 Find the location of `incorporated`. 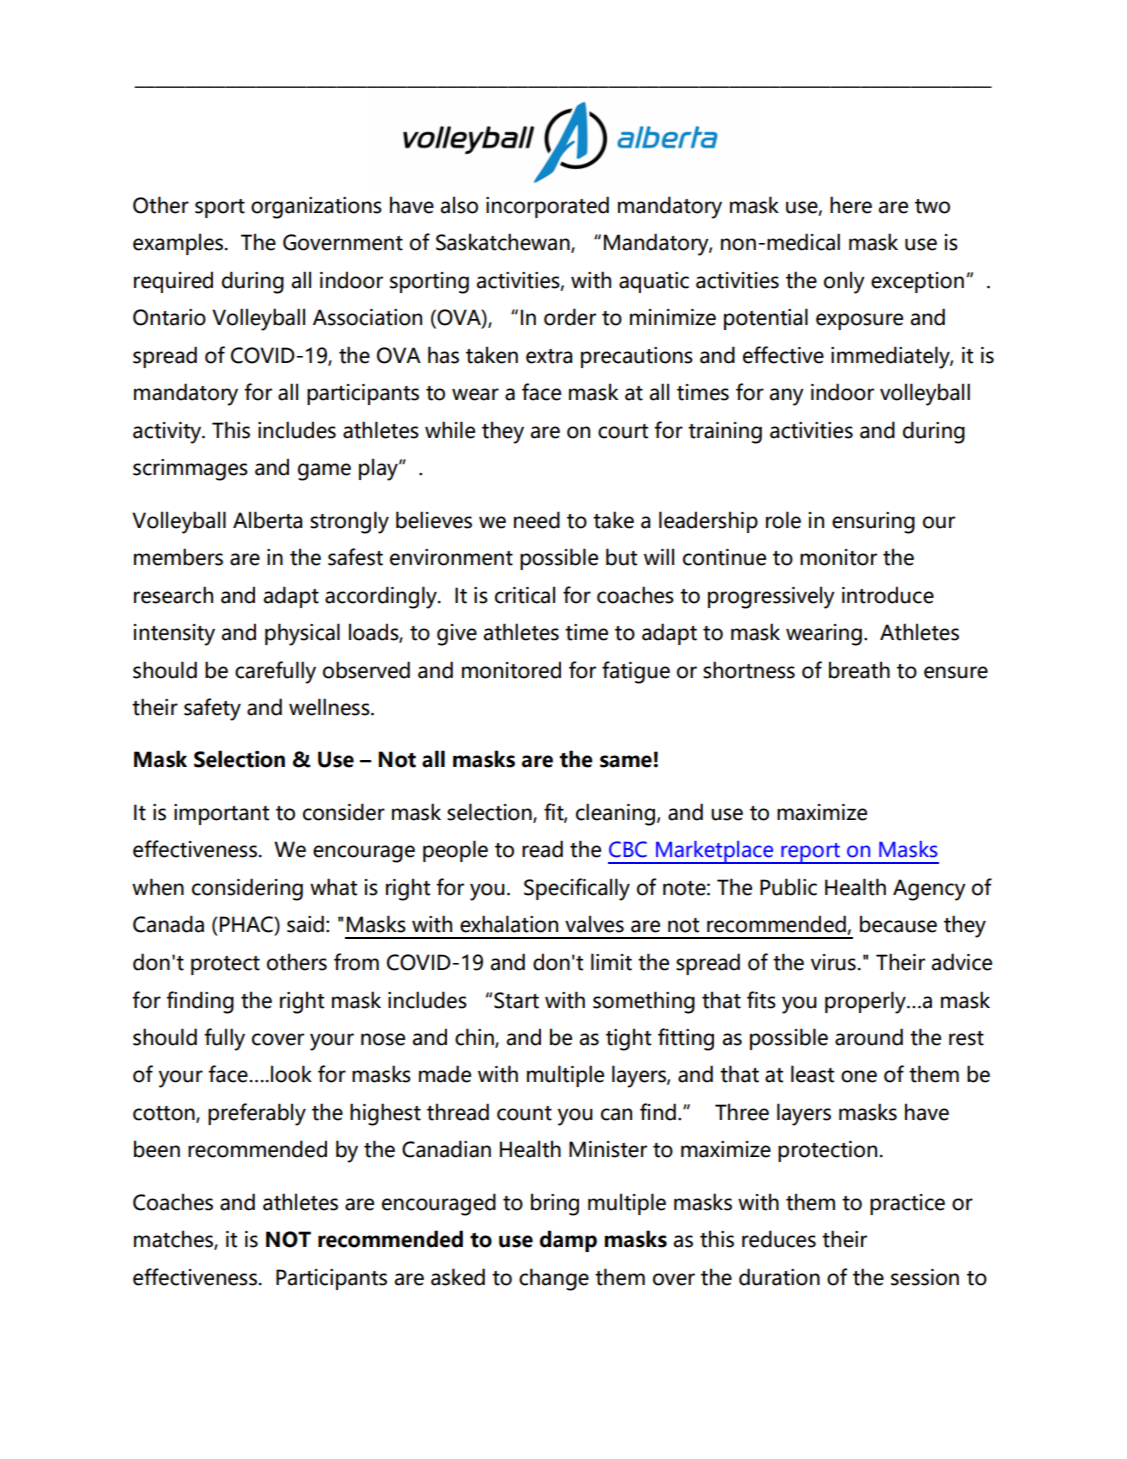

incorporated is located at coordinates (547, 207).
